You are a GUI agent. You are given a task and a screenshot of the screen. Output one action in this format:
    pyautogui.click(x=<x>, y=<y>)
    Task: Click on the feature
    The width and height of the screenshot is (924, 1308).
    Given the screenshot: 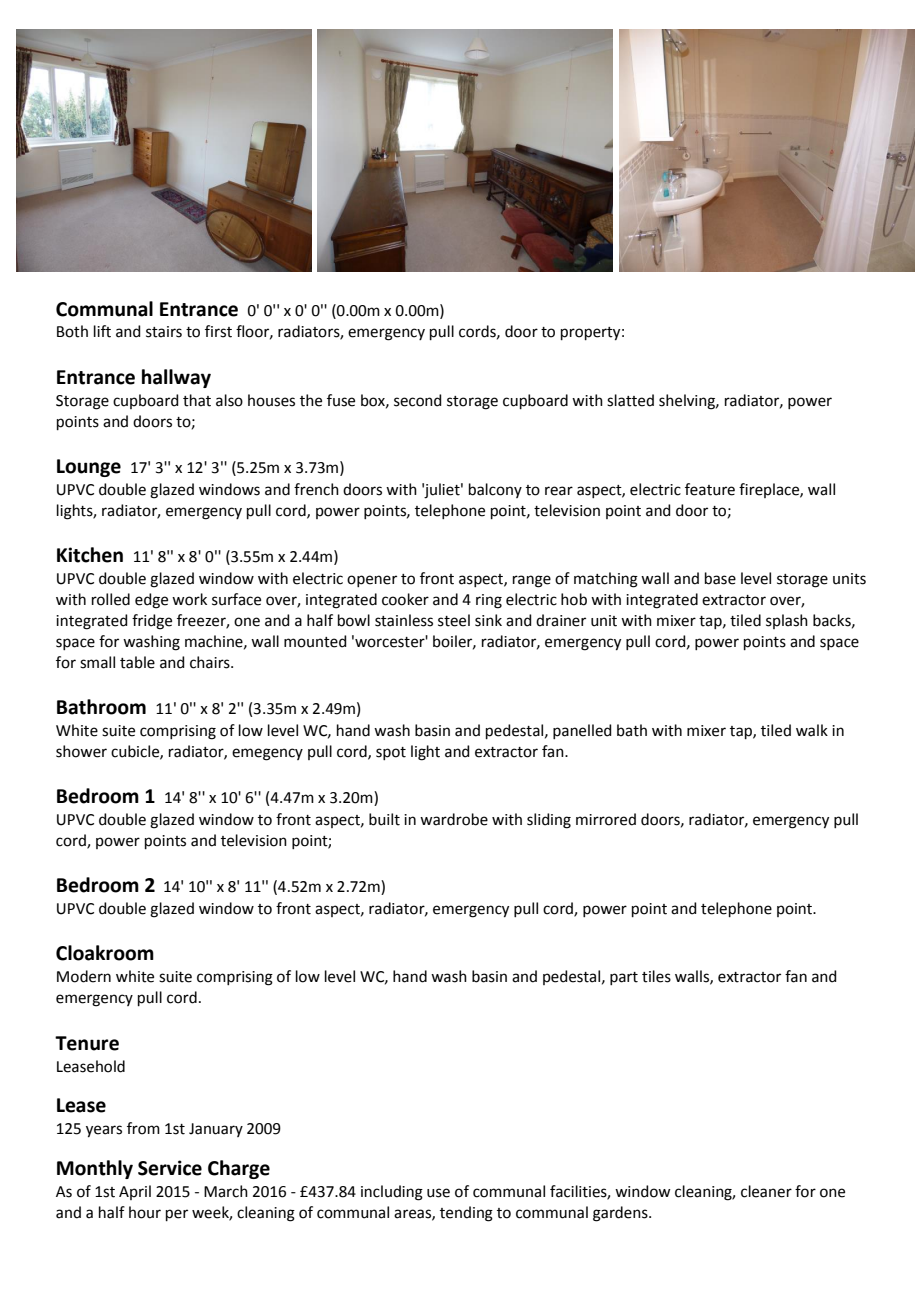 What is the action you would take?
    pyautogui.click(x=710, y=489)
